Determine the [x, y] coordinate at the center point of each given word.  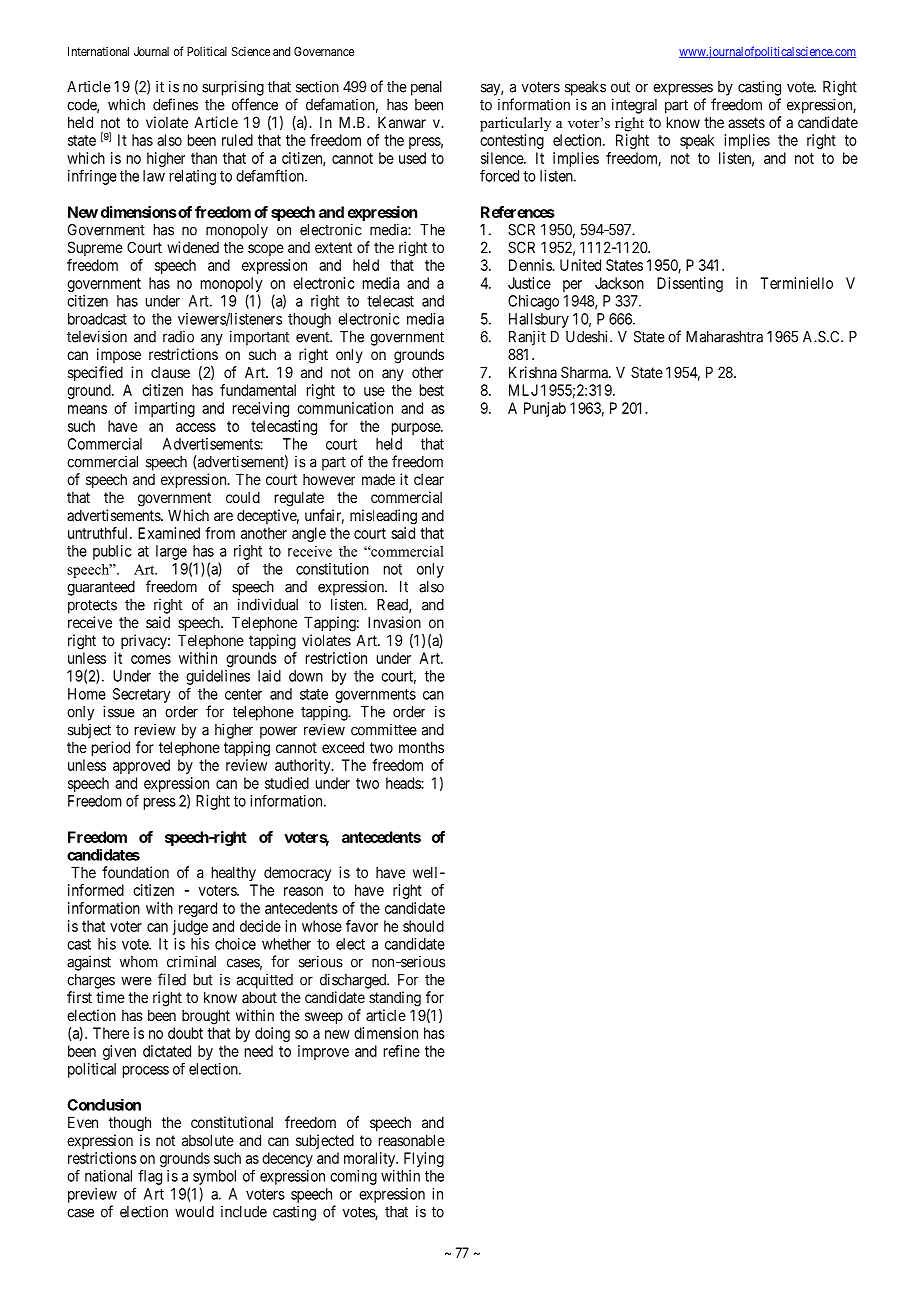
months [421, 747]
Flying [424, 1159]
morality [371, 1159]
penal [426, 88]
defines [175, 104]
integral [634, 106]
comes [151, 659]
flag [150, 1177]
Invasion [394, 622]
